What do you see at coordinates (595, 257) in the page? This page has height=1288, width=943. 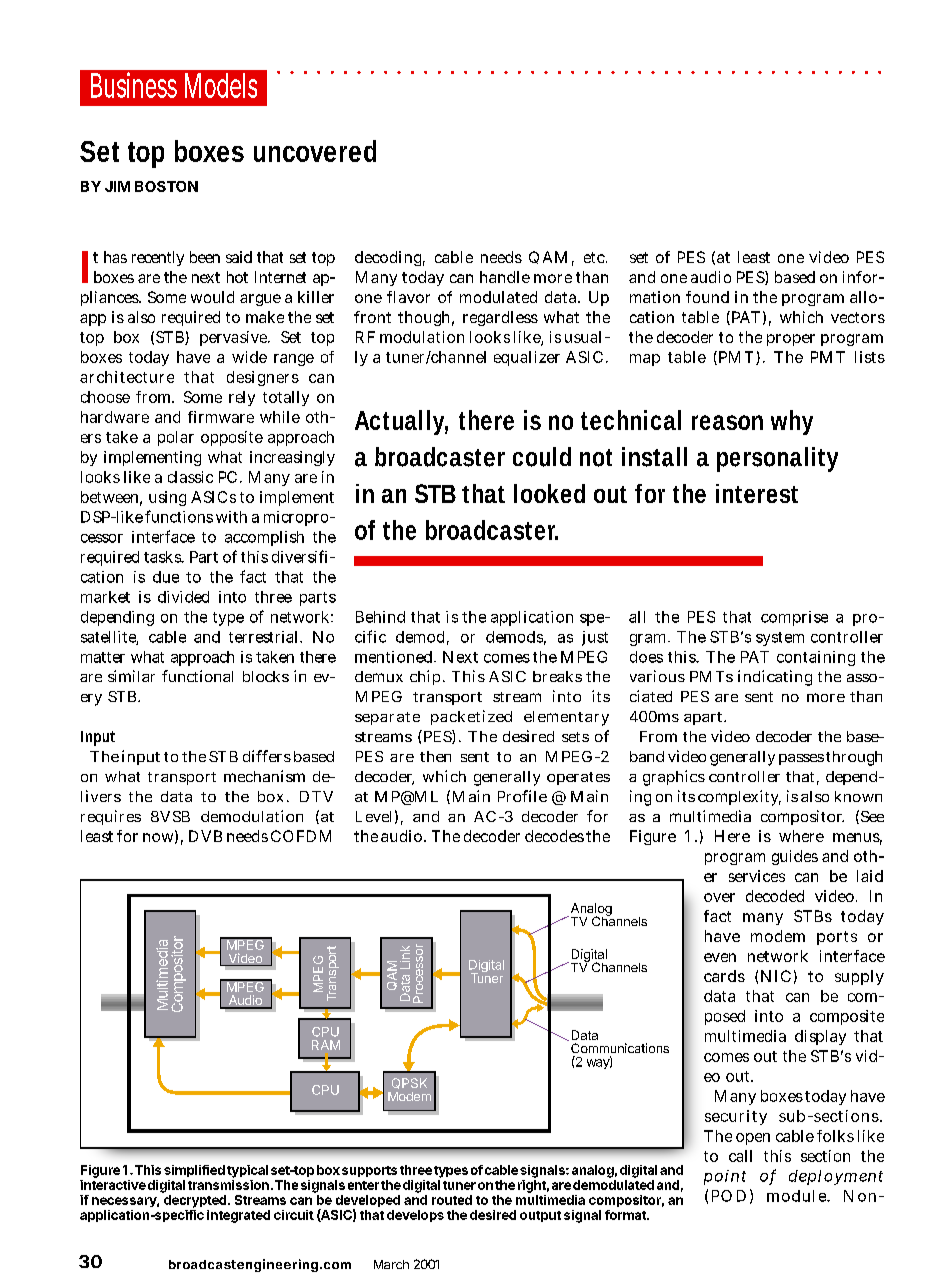 I see `etc` at bounding box center [595, 257].
